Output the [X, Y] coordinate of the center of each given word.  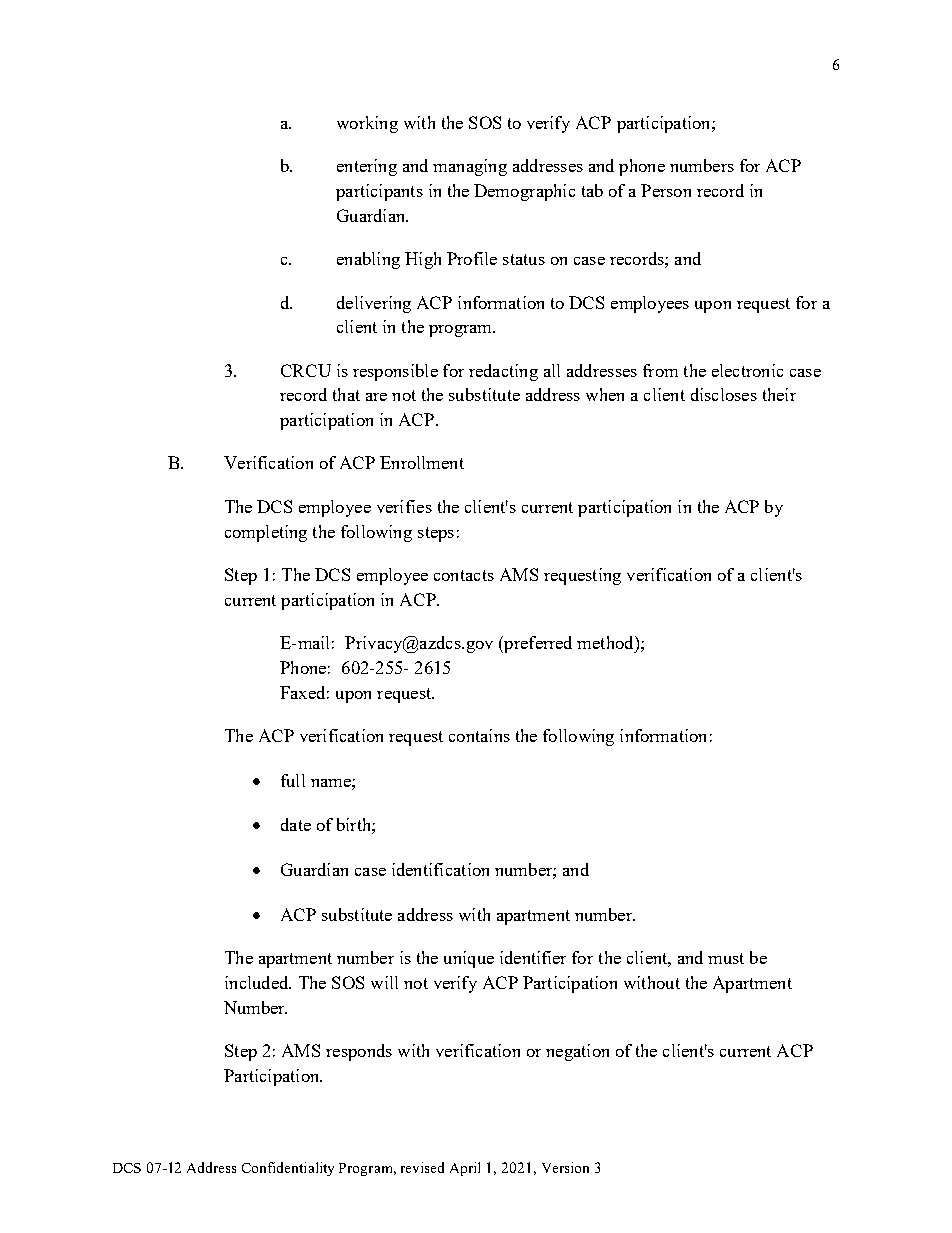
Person [666, 190]
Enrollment [422, 462]
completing [266, 533]
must [726, 958]
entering [367, 167]
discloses [724, 394]
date [296, 824]
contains [479, 735]
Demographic [524, 192]
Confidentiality [288, 1169]
